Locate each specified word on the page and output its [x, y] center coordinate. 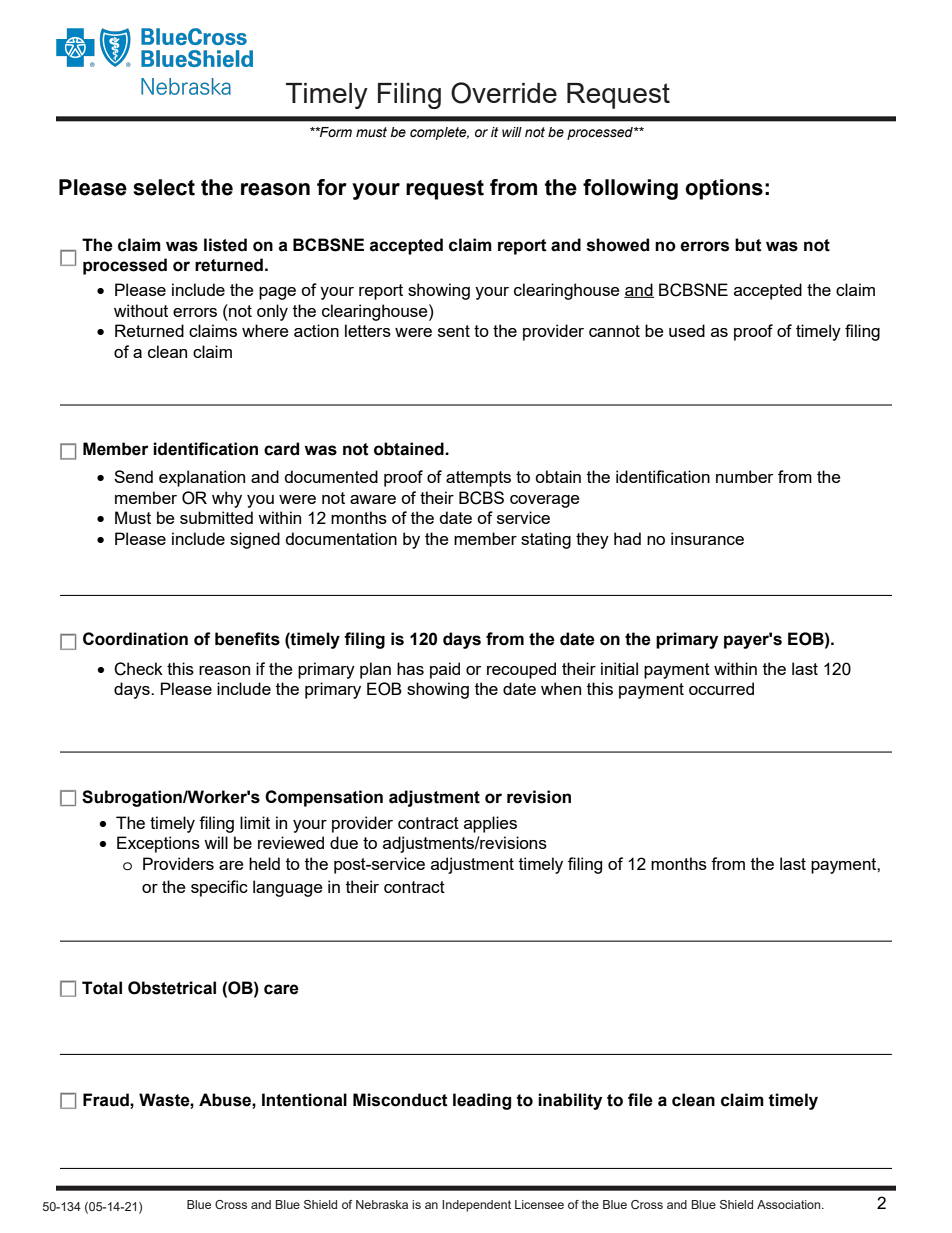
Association [790, 1204]
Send [133, 476]
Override [504, 93]
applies [490, 824]
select [164, 187]
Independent [476, 1206]
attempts [478, 479]
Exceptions [158, 844]
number [745, 476]
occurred [721, 688]
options [724, 189]
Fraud [107, 1100]
